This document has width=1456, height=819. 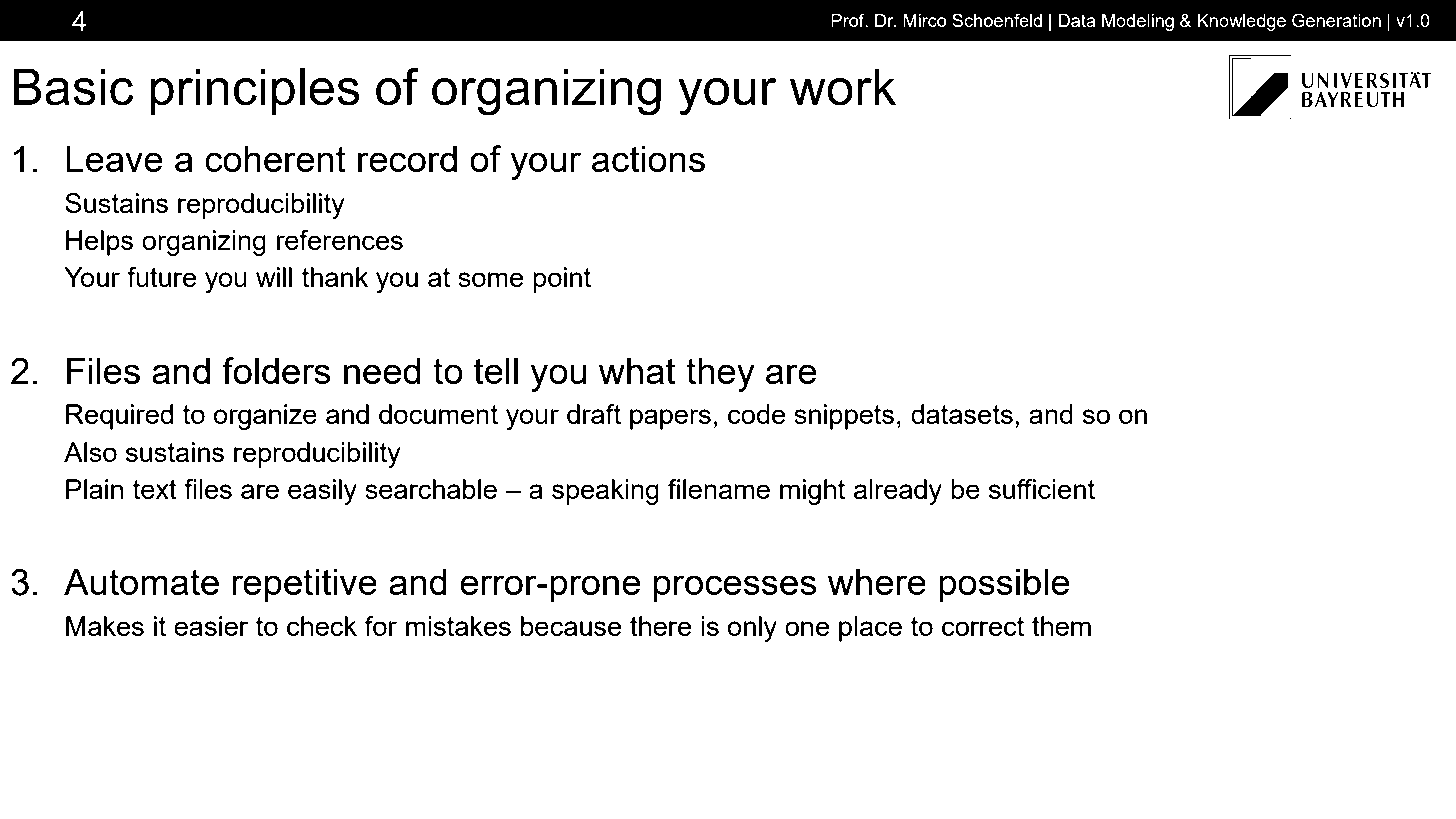 What do you see at coordinates (849, 20) in the document?
I see `Prof` at bounding box center [849, 20].
